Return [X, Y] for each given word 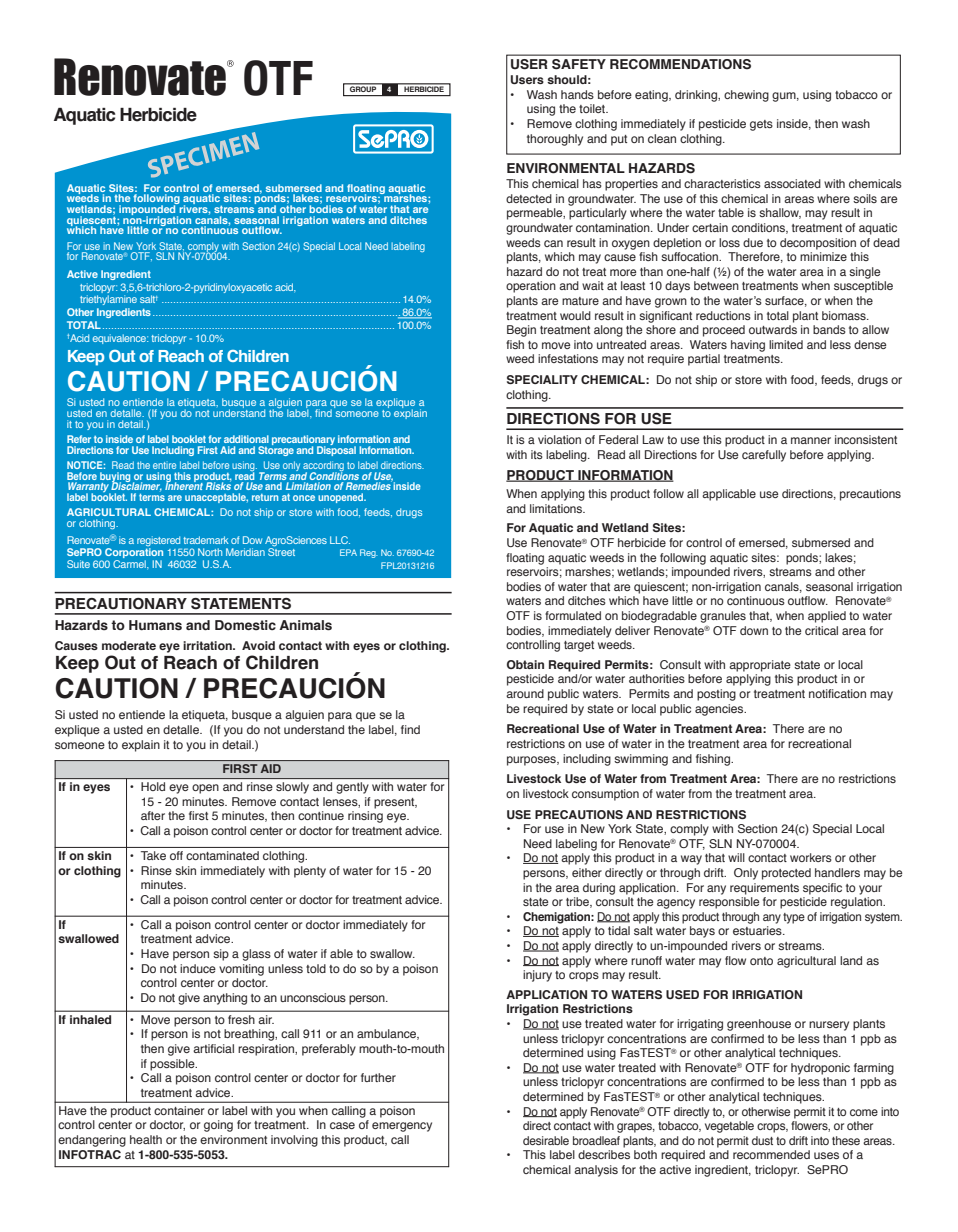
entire [164, 465]
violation [559, 439]
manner [811, 440]
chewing [746, 96]
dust [762, 1140]
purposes [532, 761]
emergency [402, 1127]
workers [811, 857]
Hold [153, 786]
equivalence [120, 339]
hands [577, 94]
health [146, 1139]
